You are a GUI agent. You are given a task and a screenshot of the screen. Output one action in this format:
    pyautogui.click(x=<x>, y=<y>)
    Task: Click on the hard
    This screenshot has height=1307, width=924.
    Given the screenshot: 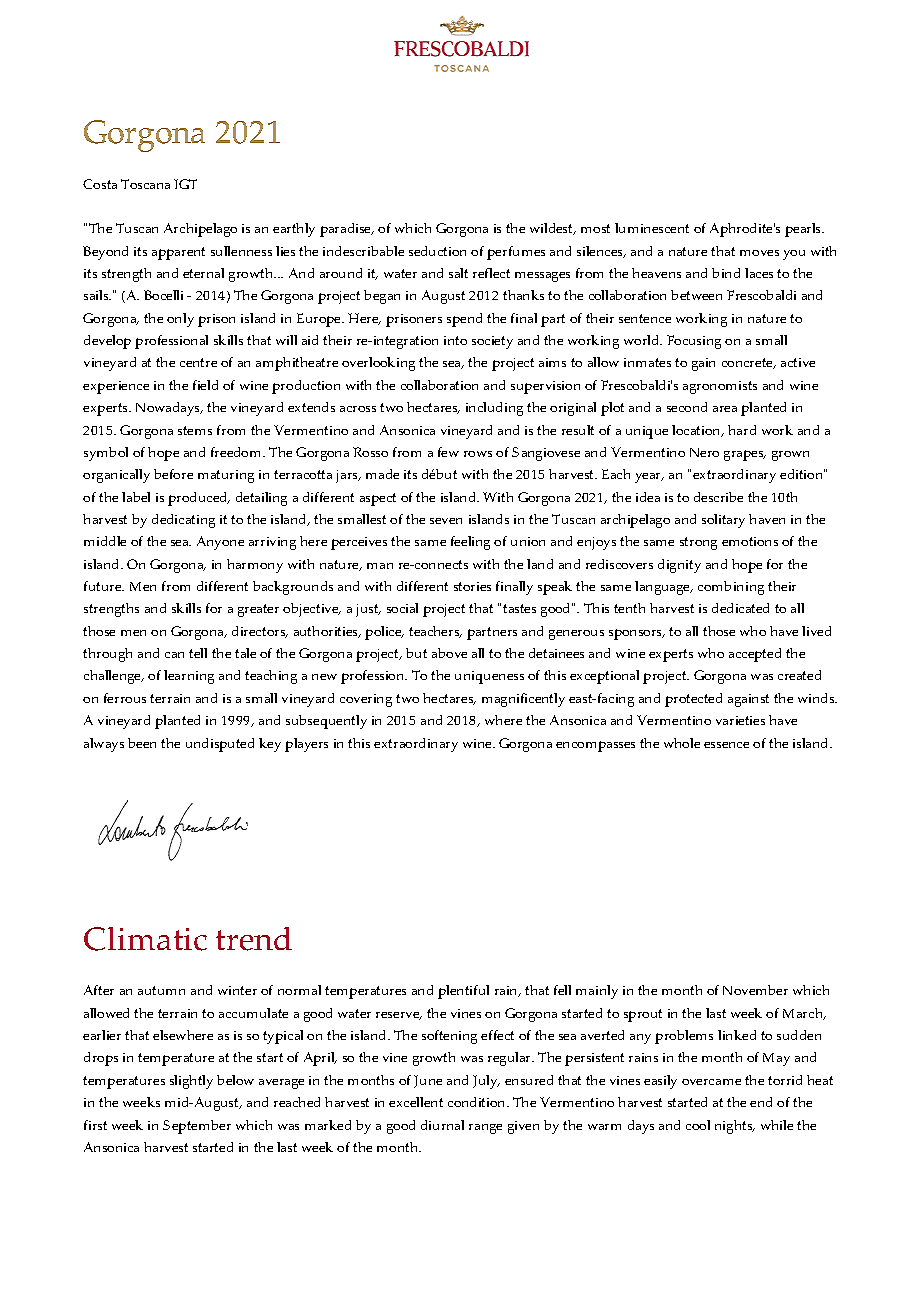 What is the action you would take?
    pyautogui.click(x=742, y=430)
